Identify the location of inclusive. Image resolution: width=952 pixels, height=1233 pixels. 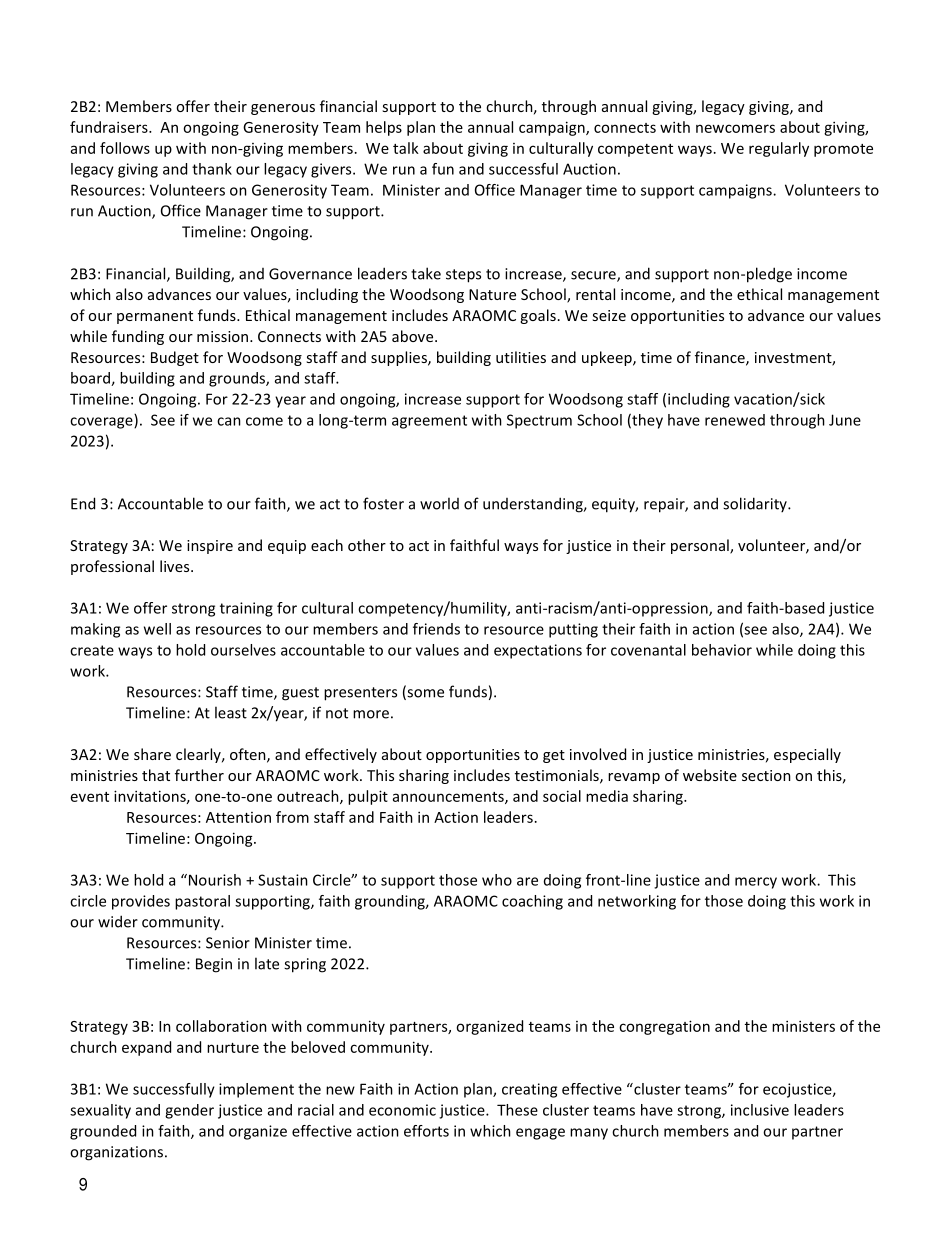
(760, 1110).
